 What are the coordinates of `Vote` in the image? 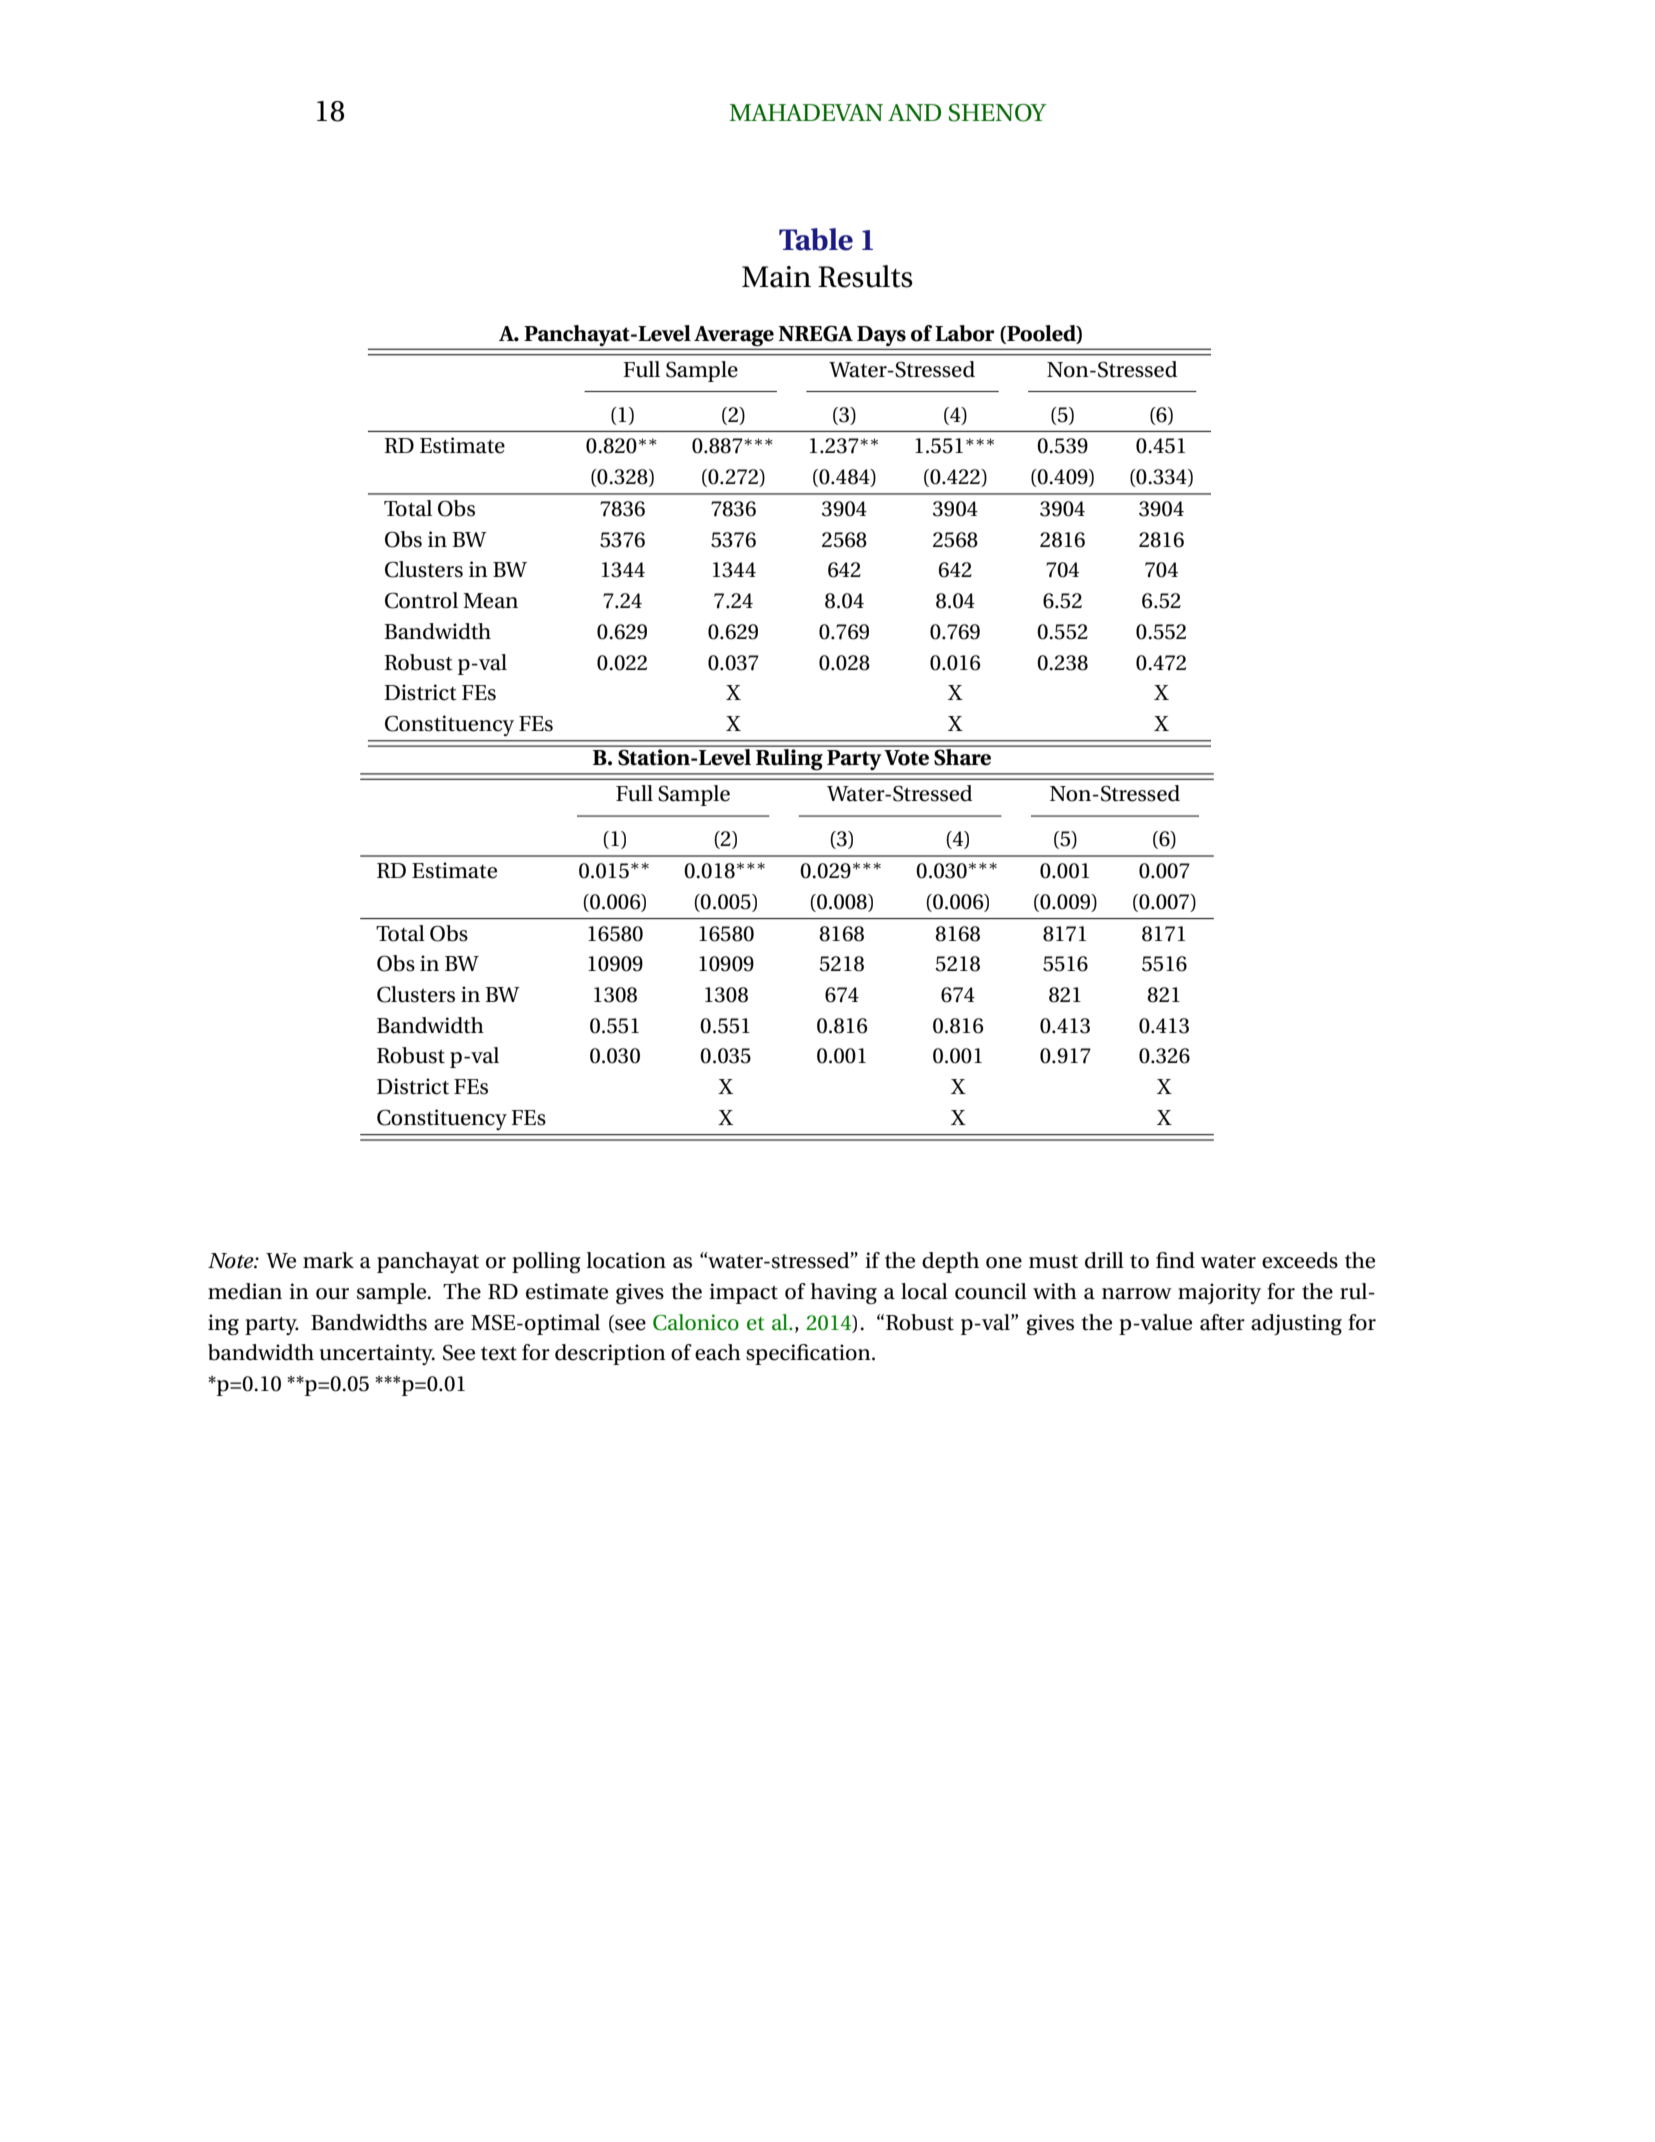 It's located at (906, 758).
